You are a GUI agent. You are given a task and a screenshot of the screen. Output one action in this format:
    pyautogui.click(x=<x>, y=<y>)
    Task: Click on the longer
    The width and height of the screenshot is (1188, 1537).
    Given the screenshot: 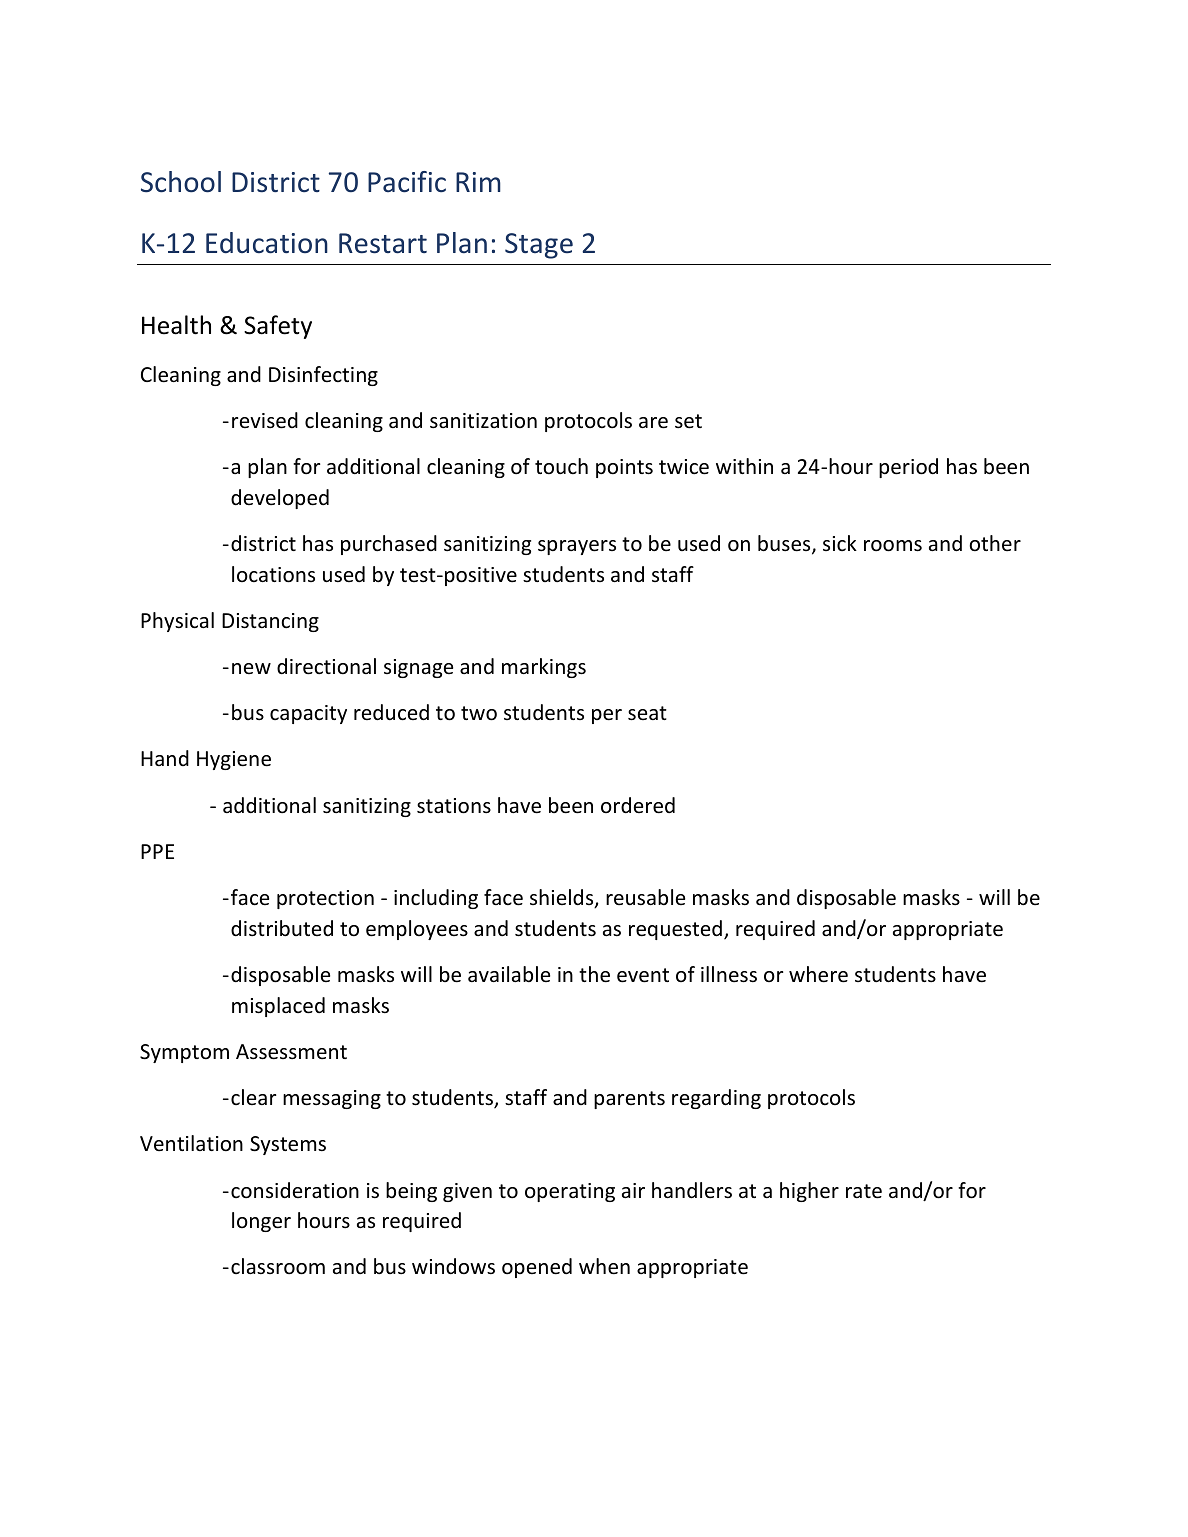 What is the action you would take?
    pyautogui.click(x=261, y=1222)
